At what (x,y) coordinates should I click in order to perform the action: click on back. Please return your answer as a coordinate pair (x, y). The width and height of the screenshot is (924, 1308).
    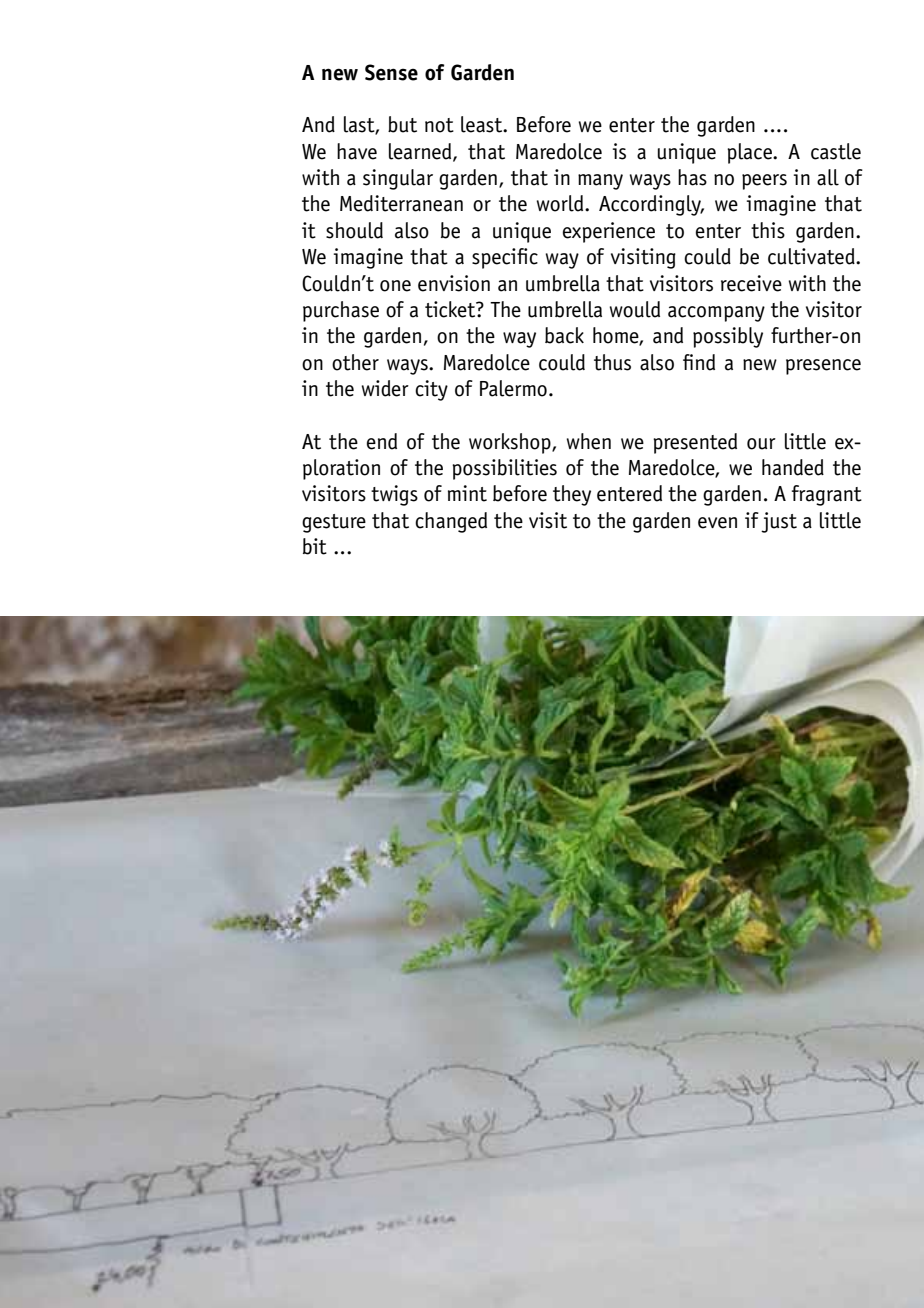
    Looking at the image, I should click on (564, 335).
